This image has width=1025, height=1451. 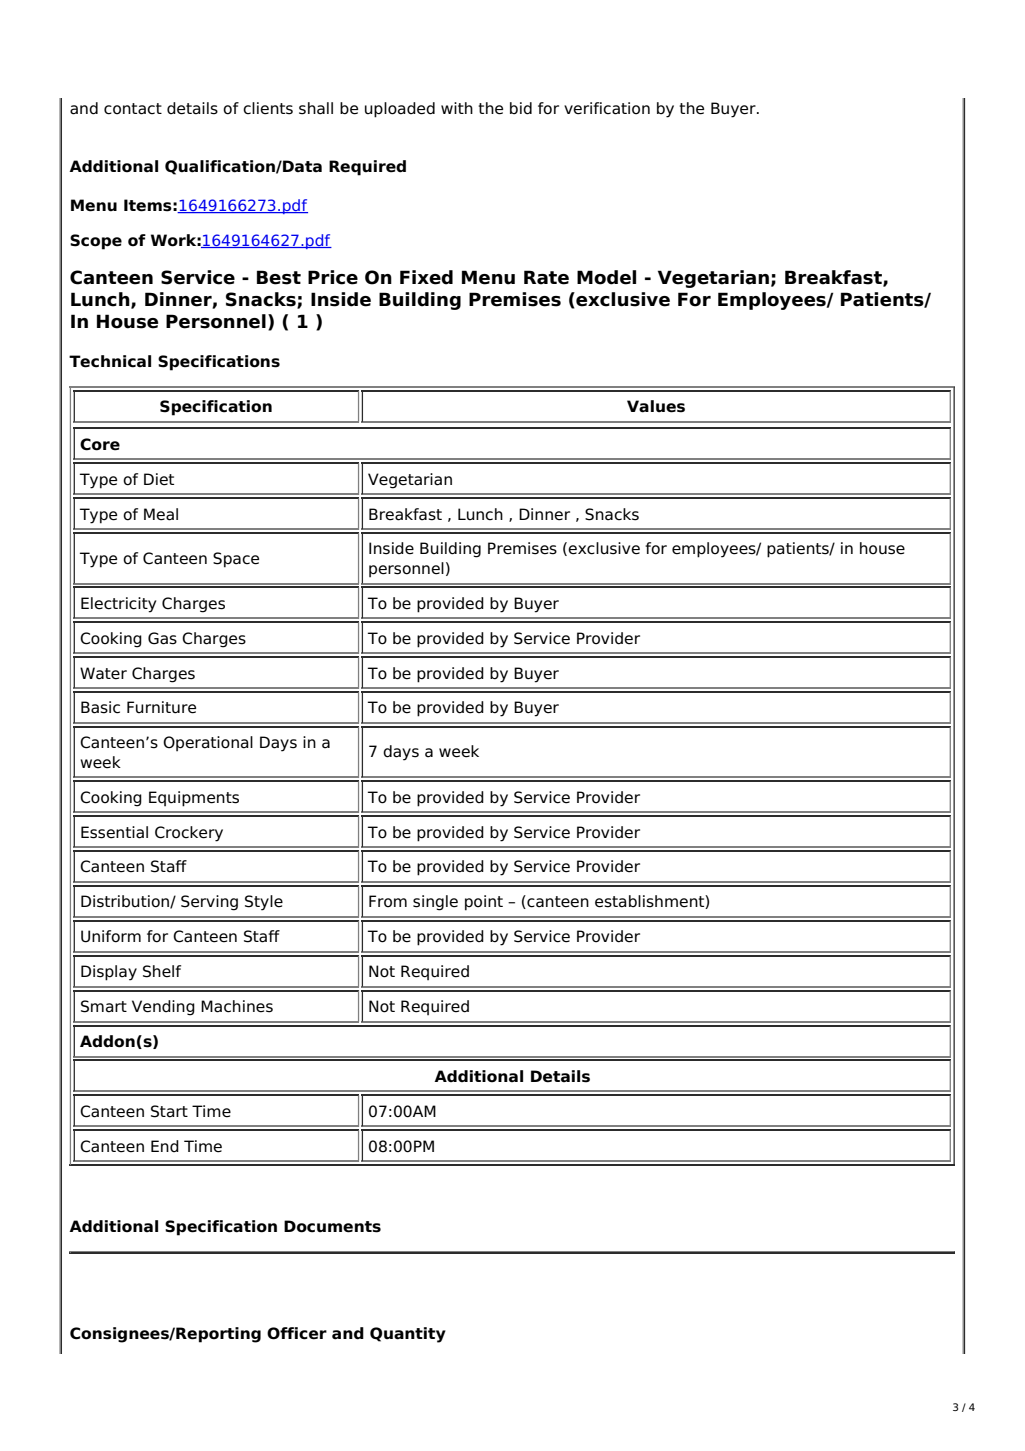 What do you see at coordinates (297, 1333) in the image?
I see `Officer` at bounding box center [297, 1333].
